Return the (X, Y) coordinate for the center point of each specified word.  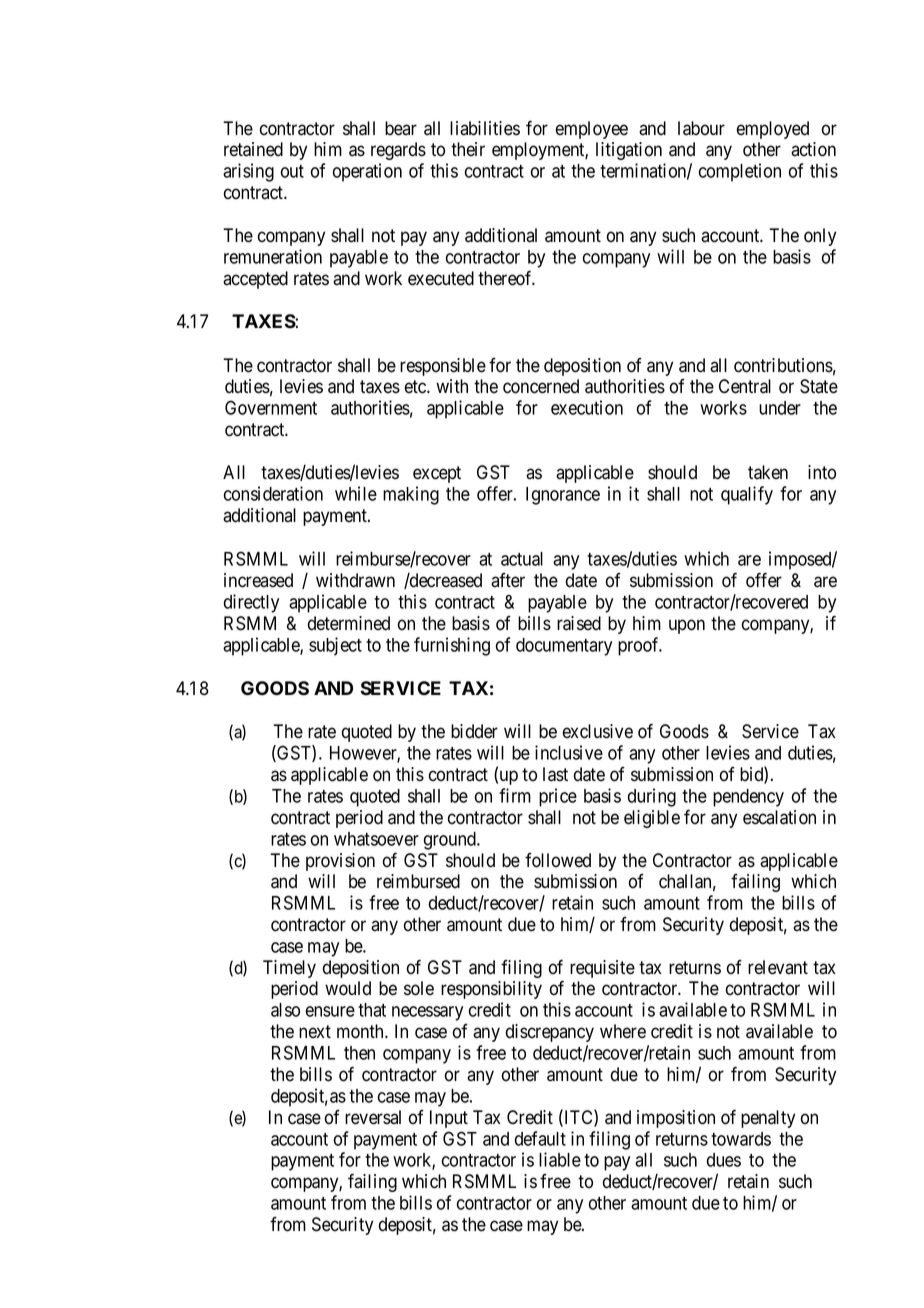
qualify (747, 495)
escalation (779, 817)
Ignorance (563, 496)
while (356, 493)
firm (515, 795)
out (292, 171)
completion (740, 172)
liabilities (485, 128)
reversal (373, 1117)
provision (340, 862)
